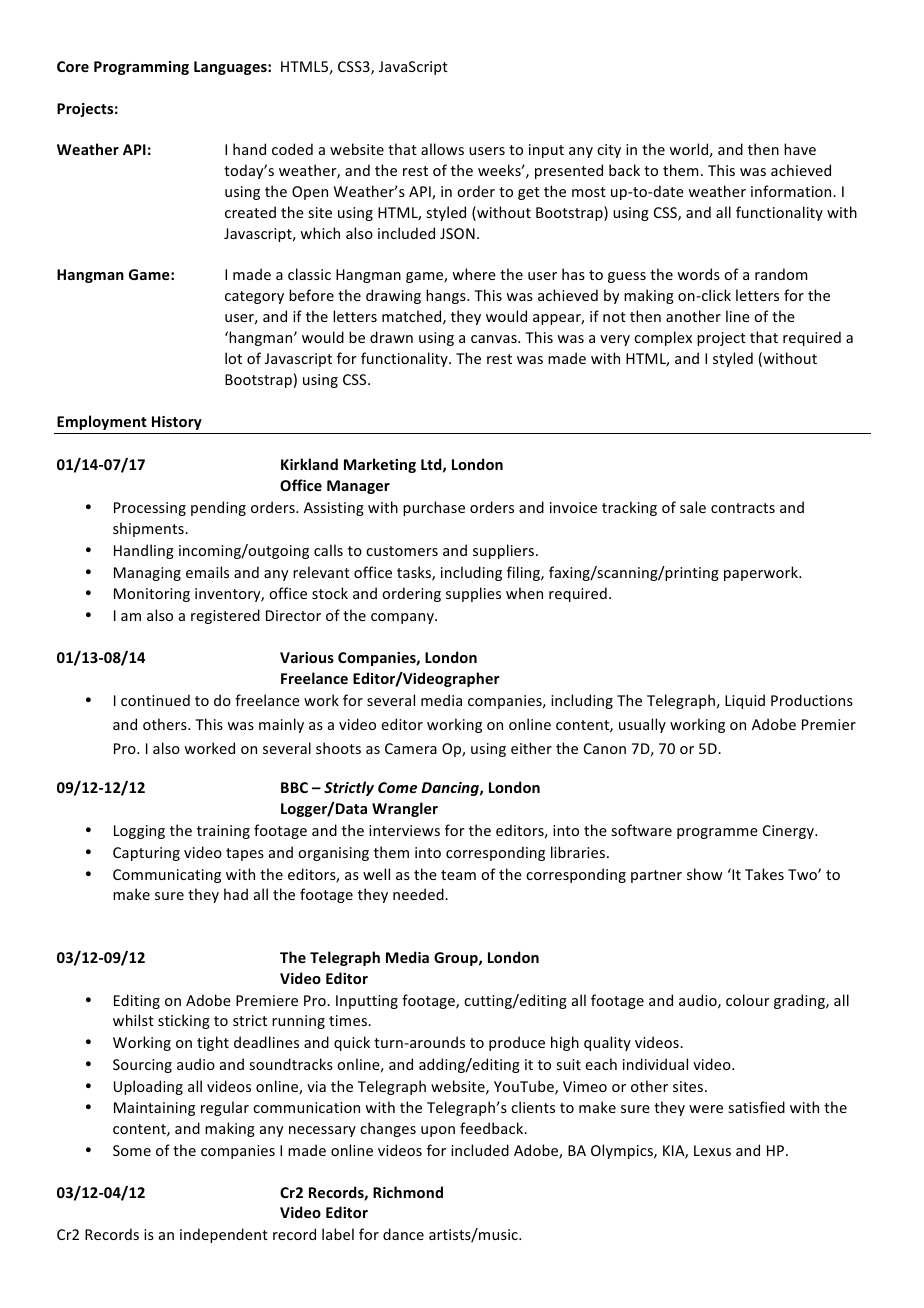 The height and width of the page is (1308, 924). Describe the element at coordinates (132, 1150) in the page. I see `Some` at that location.
